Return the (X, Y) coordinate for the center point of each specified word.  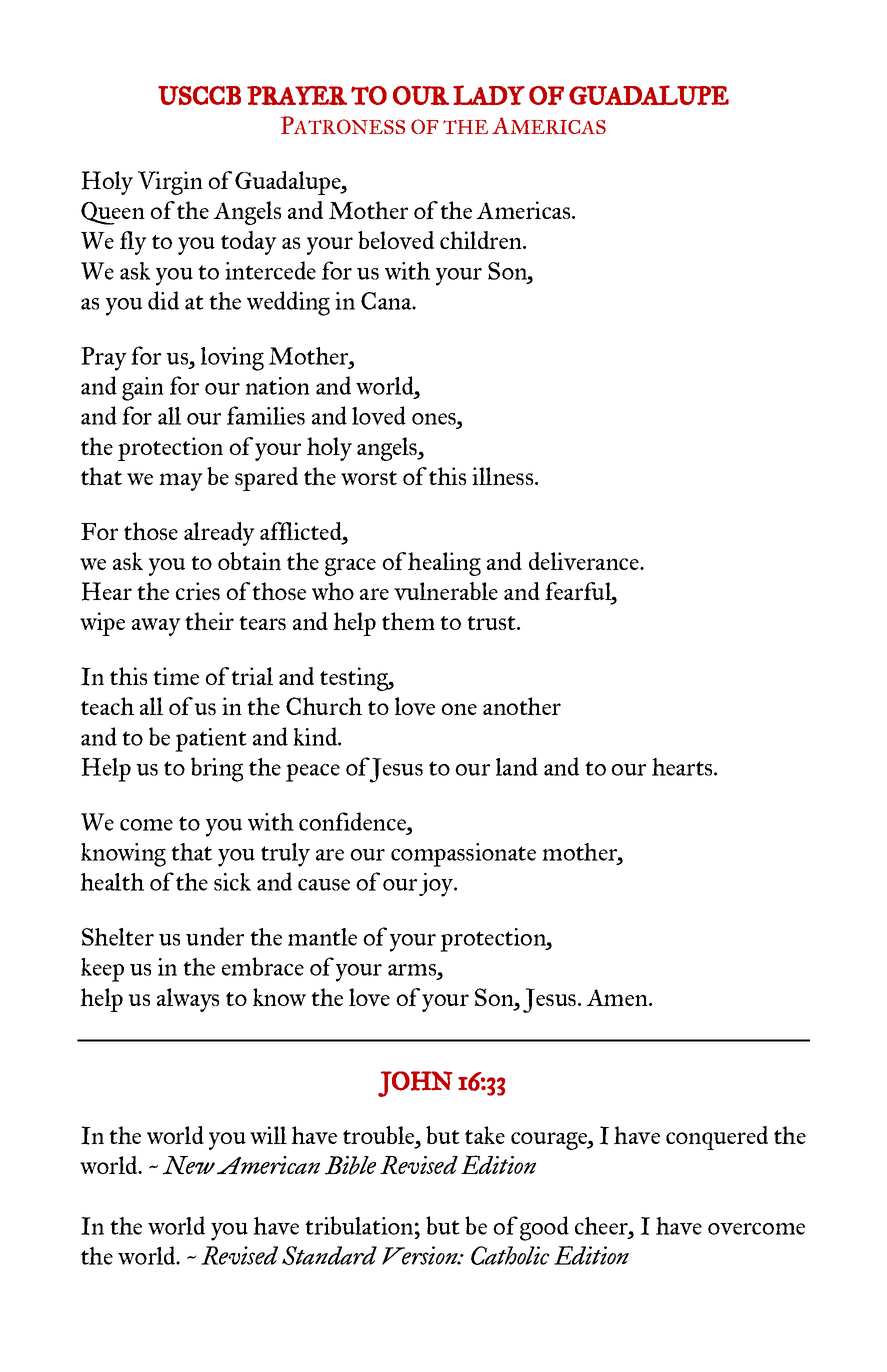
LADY (489, 95)
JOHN (415, 1084)
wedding (288, 303)
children (482, 240)
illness (504, 476)
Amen (618, 997)
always (188, 1000)
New (189, 1165)
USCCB (199, 95)
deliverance (585, 561)
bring (217, 769)
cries (198, 591)
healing (444, 564)
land (517, 766)
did (163, 300)
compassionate (463, 855)
